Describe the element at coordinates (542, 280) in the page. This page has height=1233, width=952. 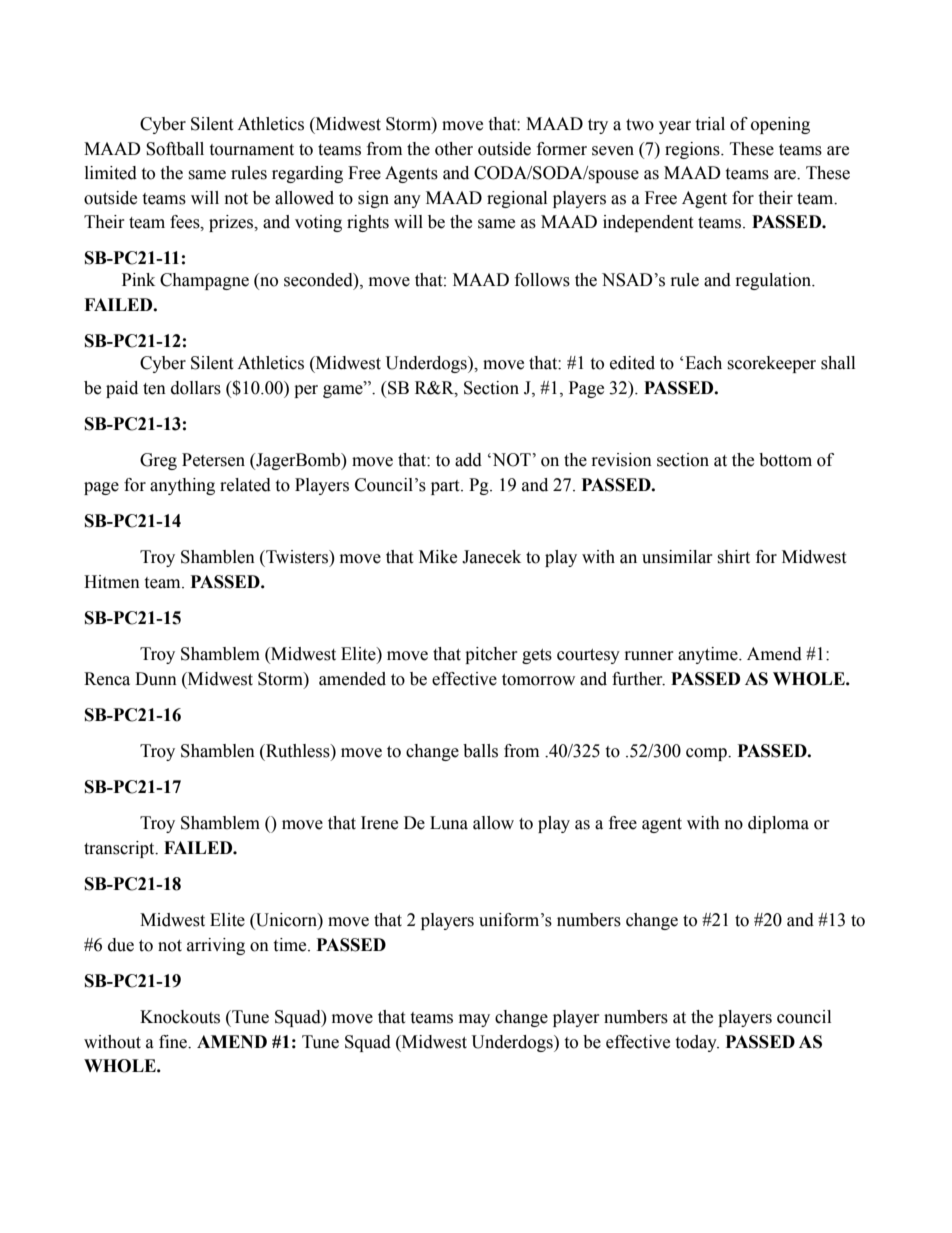
I see `follows` at that location.
